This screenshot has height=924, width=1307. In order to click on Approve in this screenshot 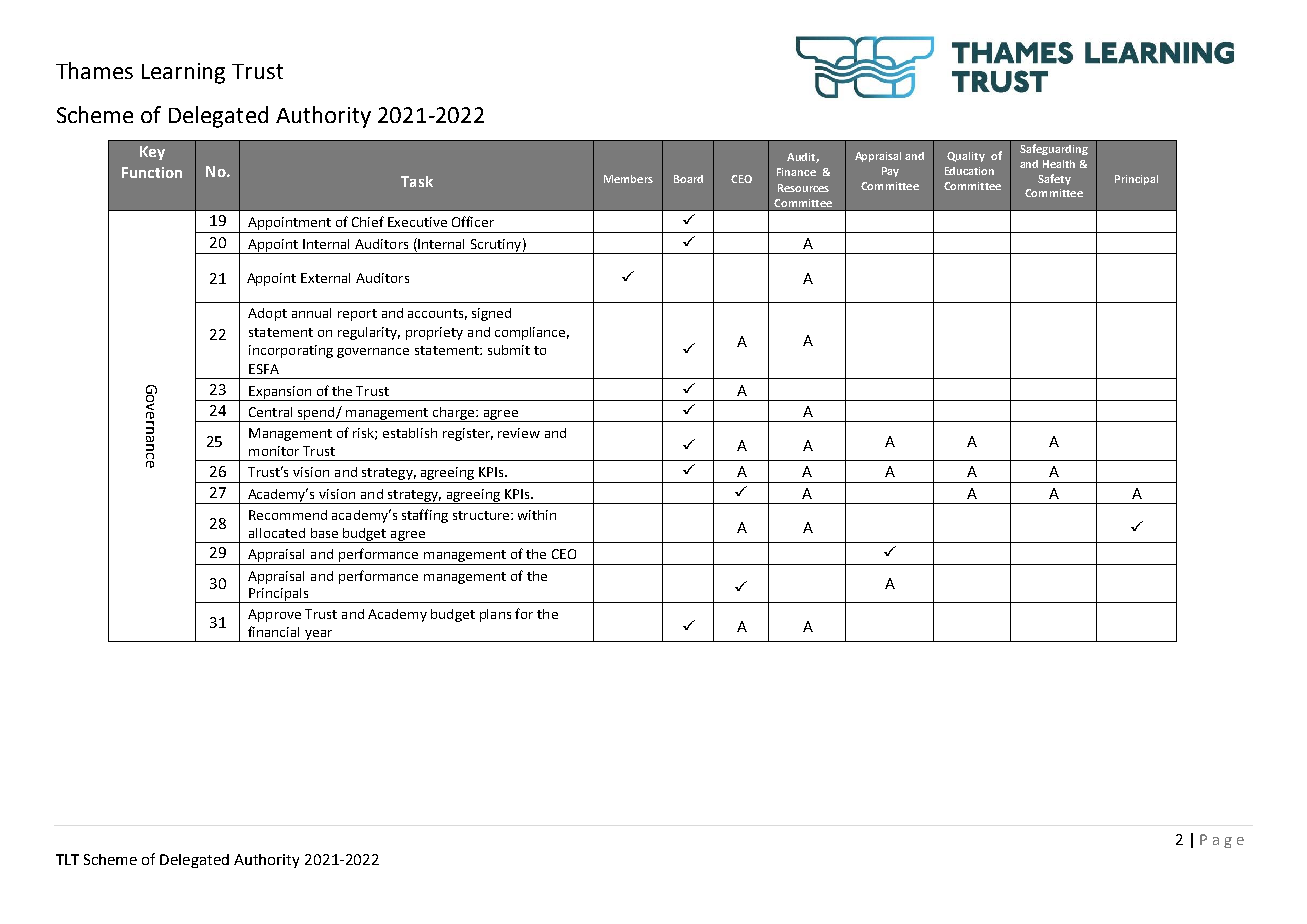, I will do `click(274, 615)`.
